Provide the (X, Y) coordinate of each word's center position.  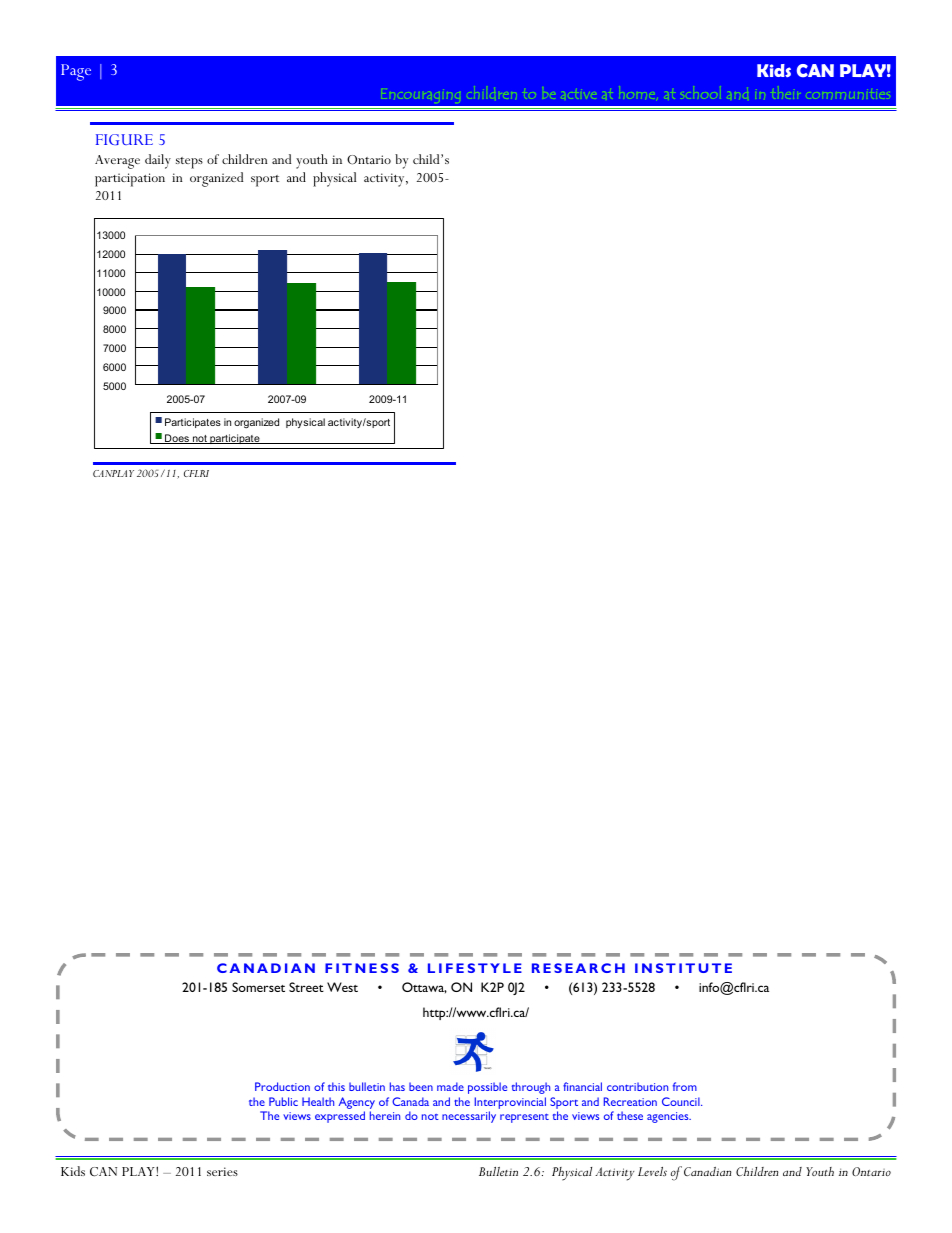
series (222, 1171)
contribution (637, 1086)
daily (158, 161)
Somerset (258, 987)
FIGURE (124, 139)
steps (189, 163)
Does (177, 439)
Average (117, 162)
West (342, 987)
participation (130, 180)
